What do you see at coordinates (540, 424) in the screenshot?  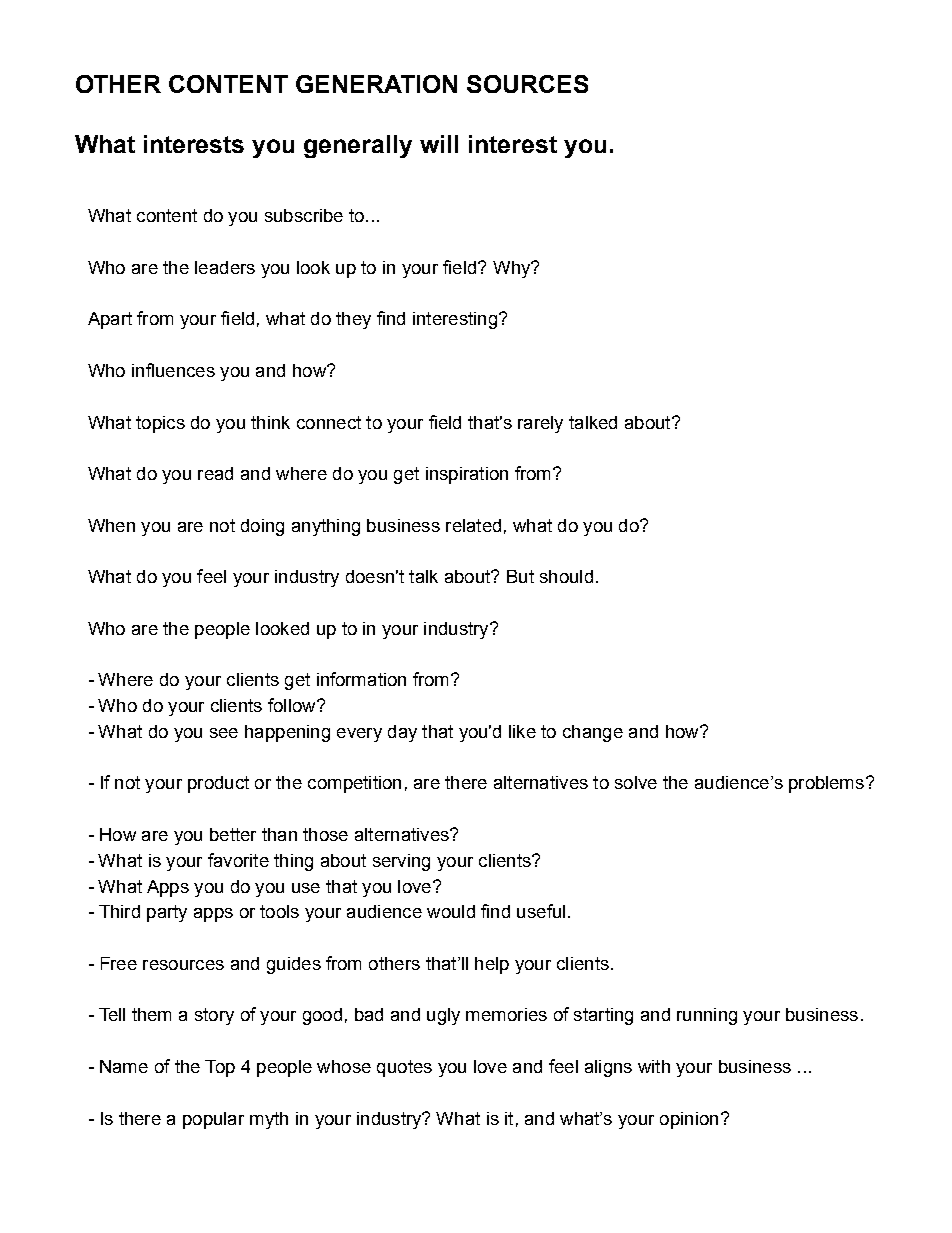 I see `rarely` at bounding box center [540, 424].
